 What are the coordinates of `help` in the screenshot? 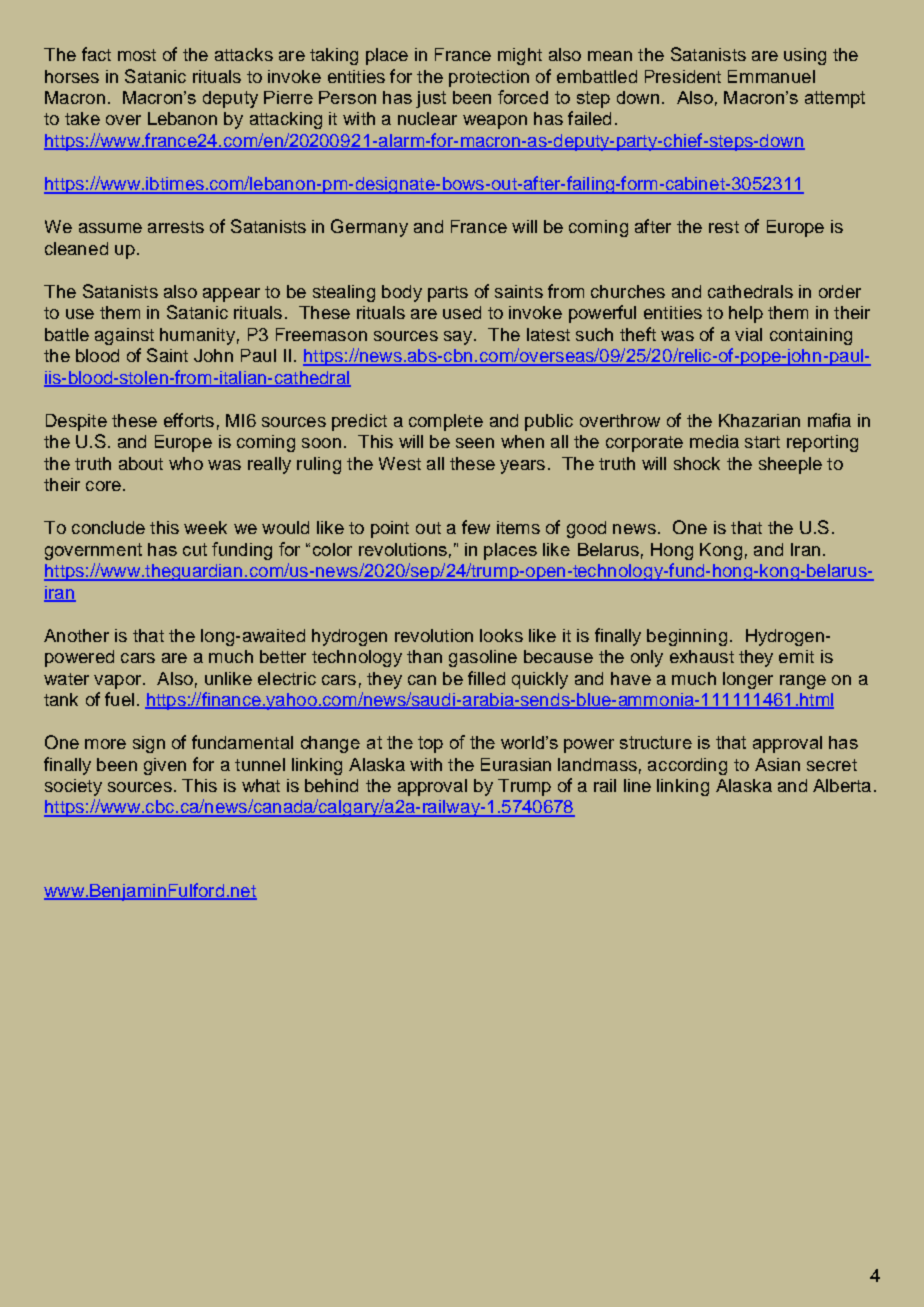 It's located at (746, 314).
